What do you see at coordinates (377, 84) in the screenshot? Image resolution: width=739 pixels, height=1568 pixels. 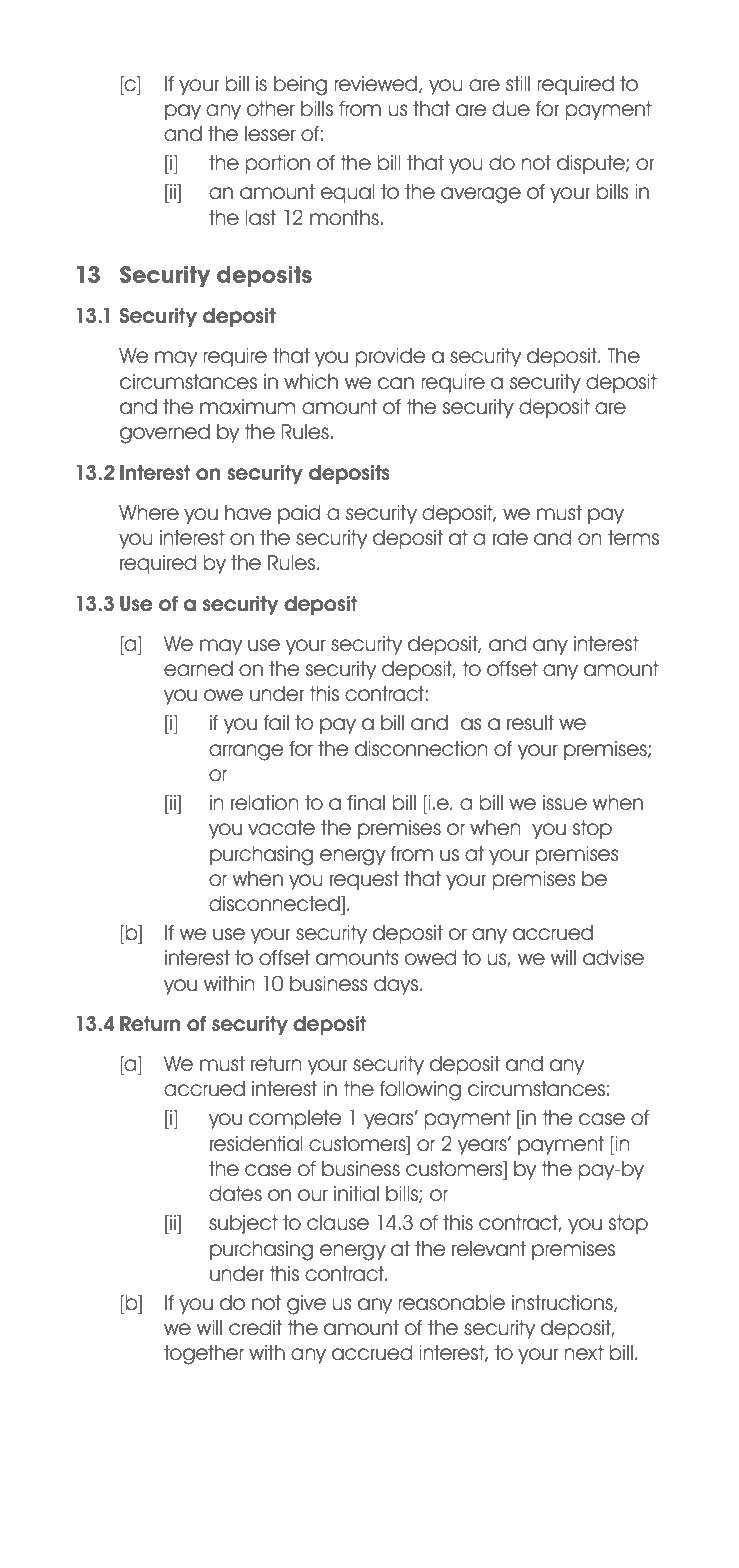 I see `reviewed` at bounding box center [377, 84].
